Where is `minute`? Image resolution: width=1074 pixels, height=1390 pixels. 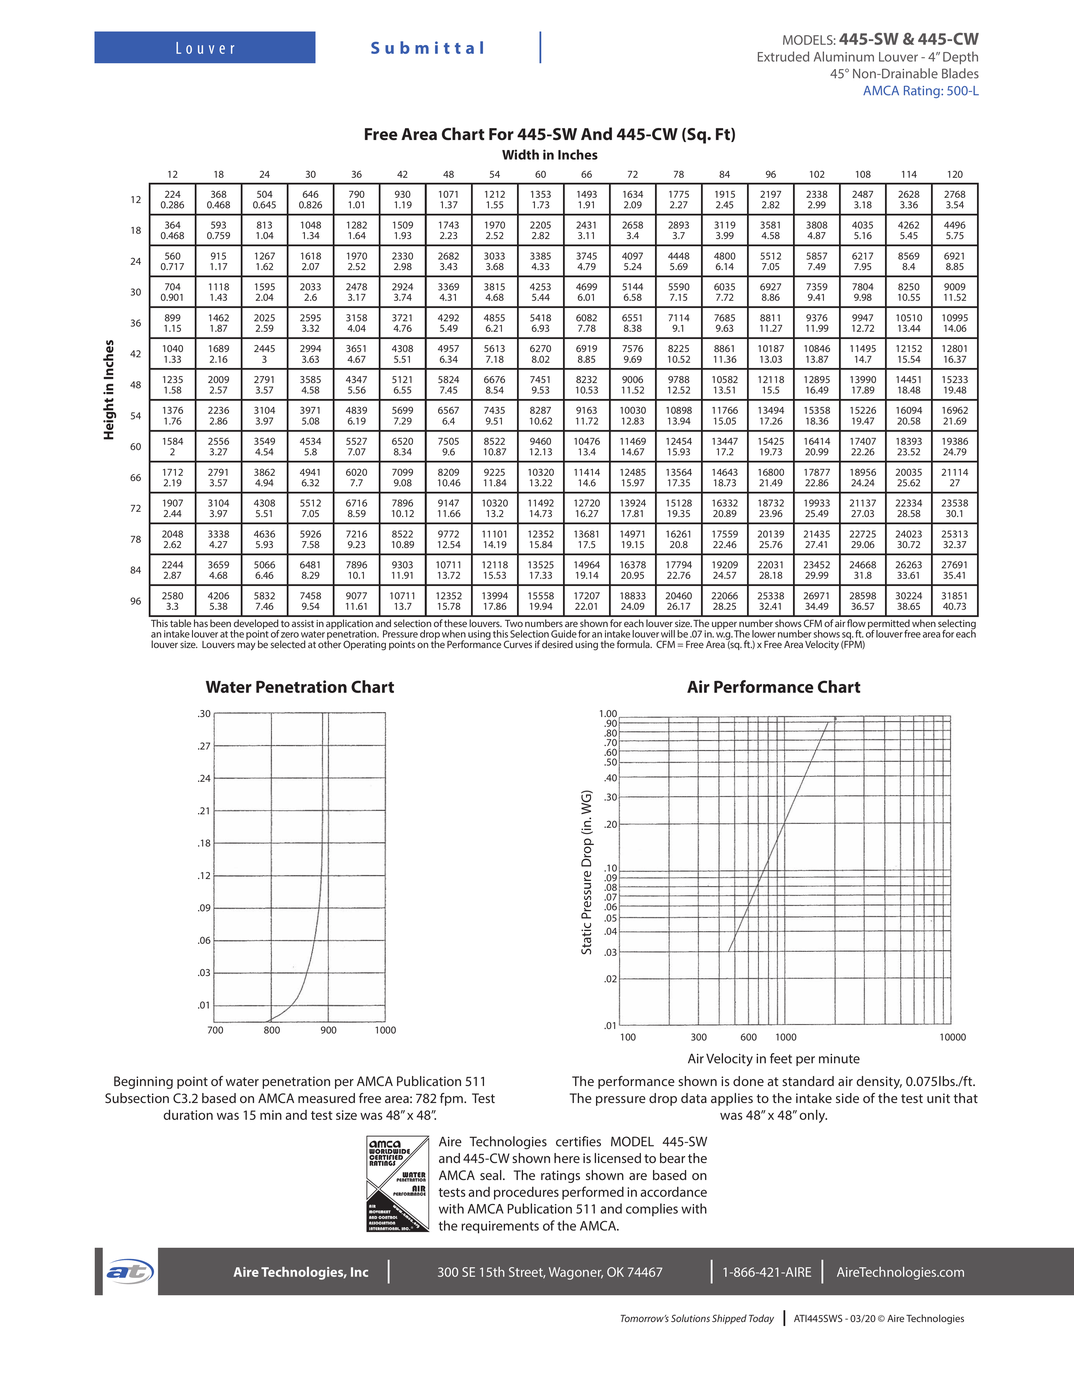 minute is located at coordinates (839, 1059).
